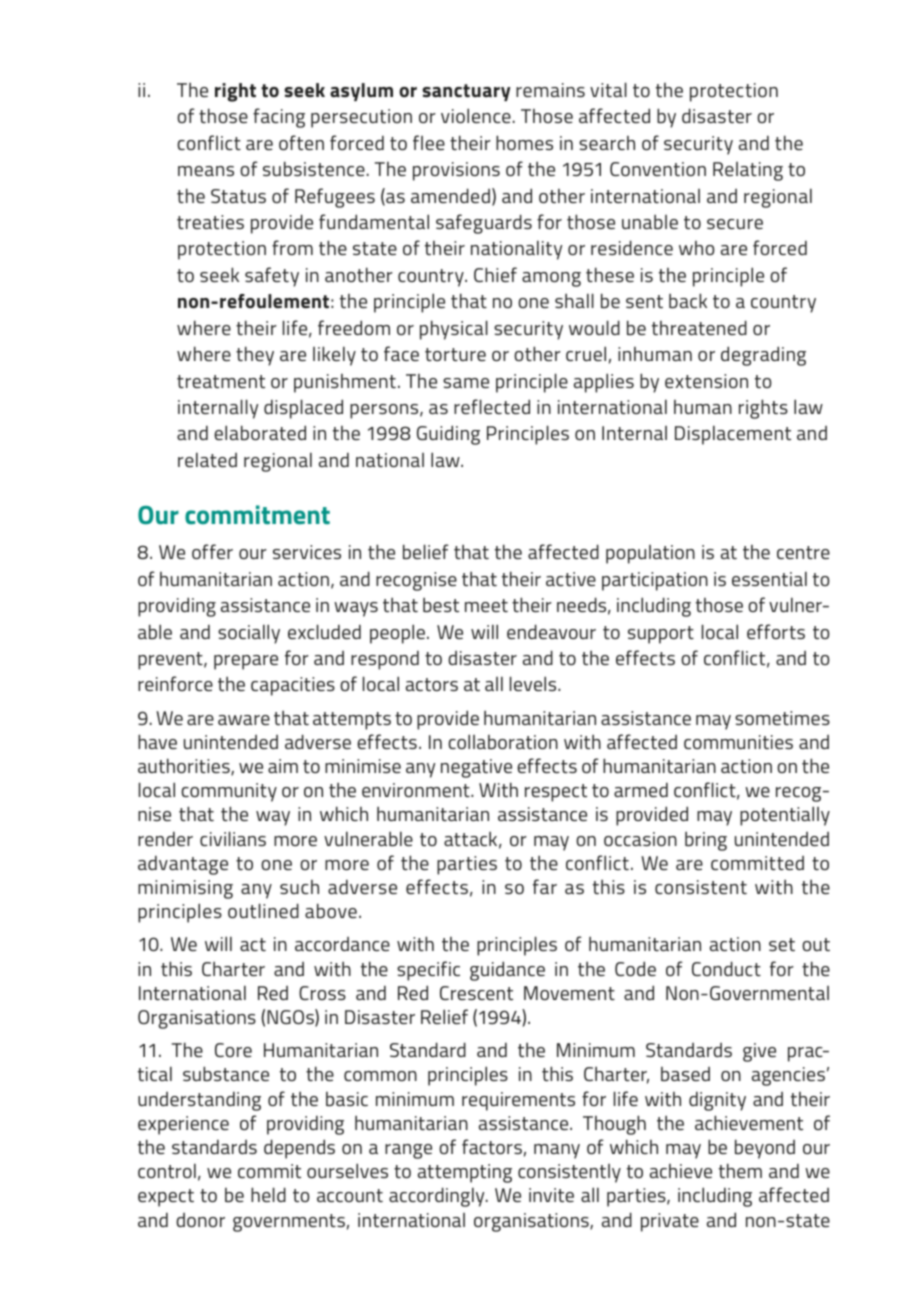 This screenshot has width=924, height=1311. I want to click on facing, so click(279, 118).
